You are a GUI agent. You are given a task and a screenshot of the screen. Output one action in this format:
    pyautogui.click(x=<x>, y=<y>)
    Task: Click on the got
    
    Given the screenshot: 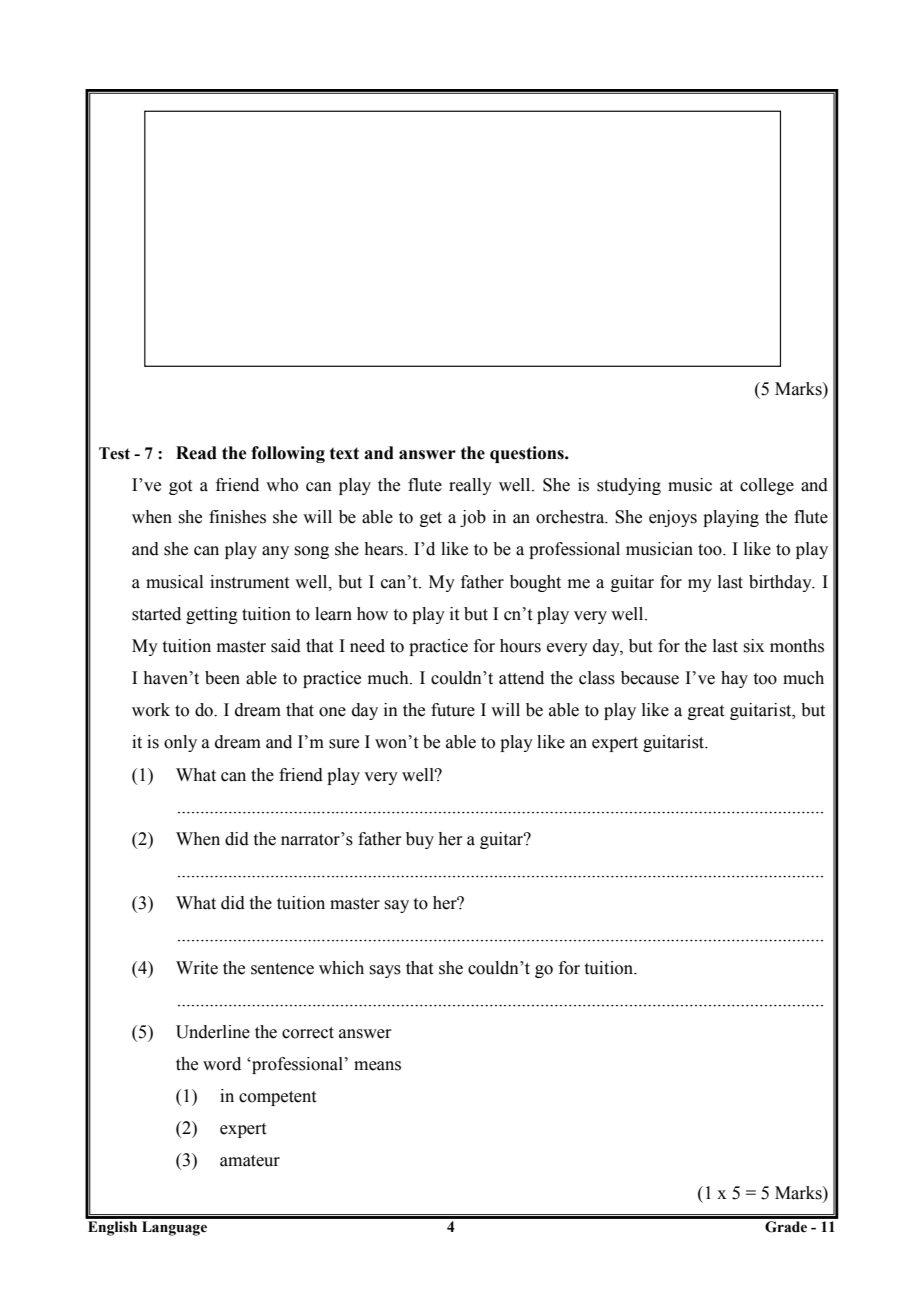 What is the action you would take?
    pyautogui.click(x=180, y=487)
